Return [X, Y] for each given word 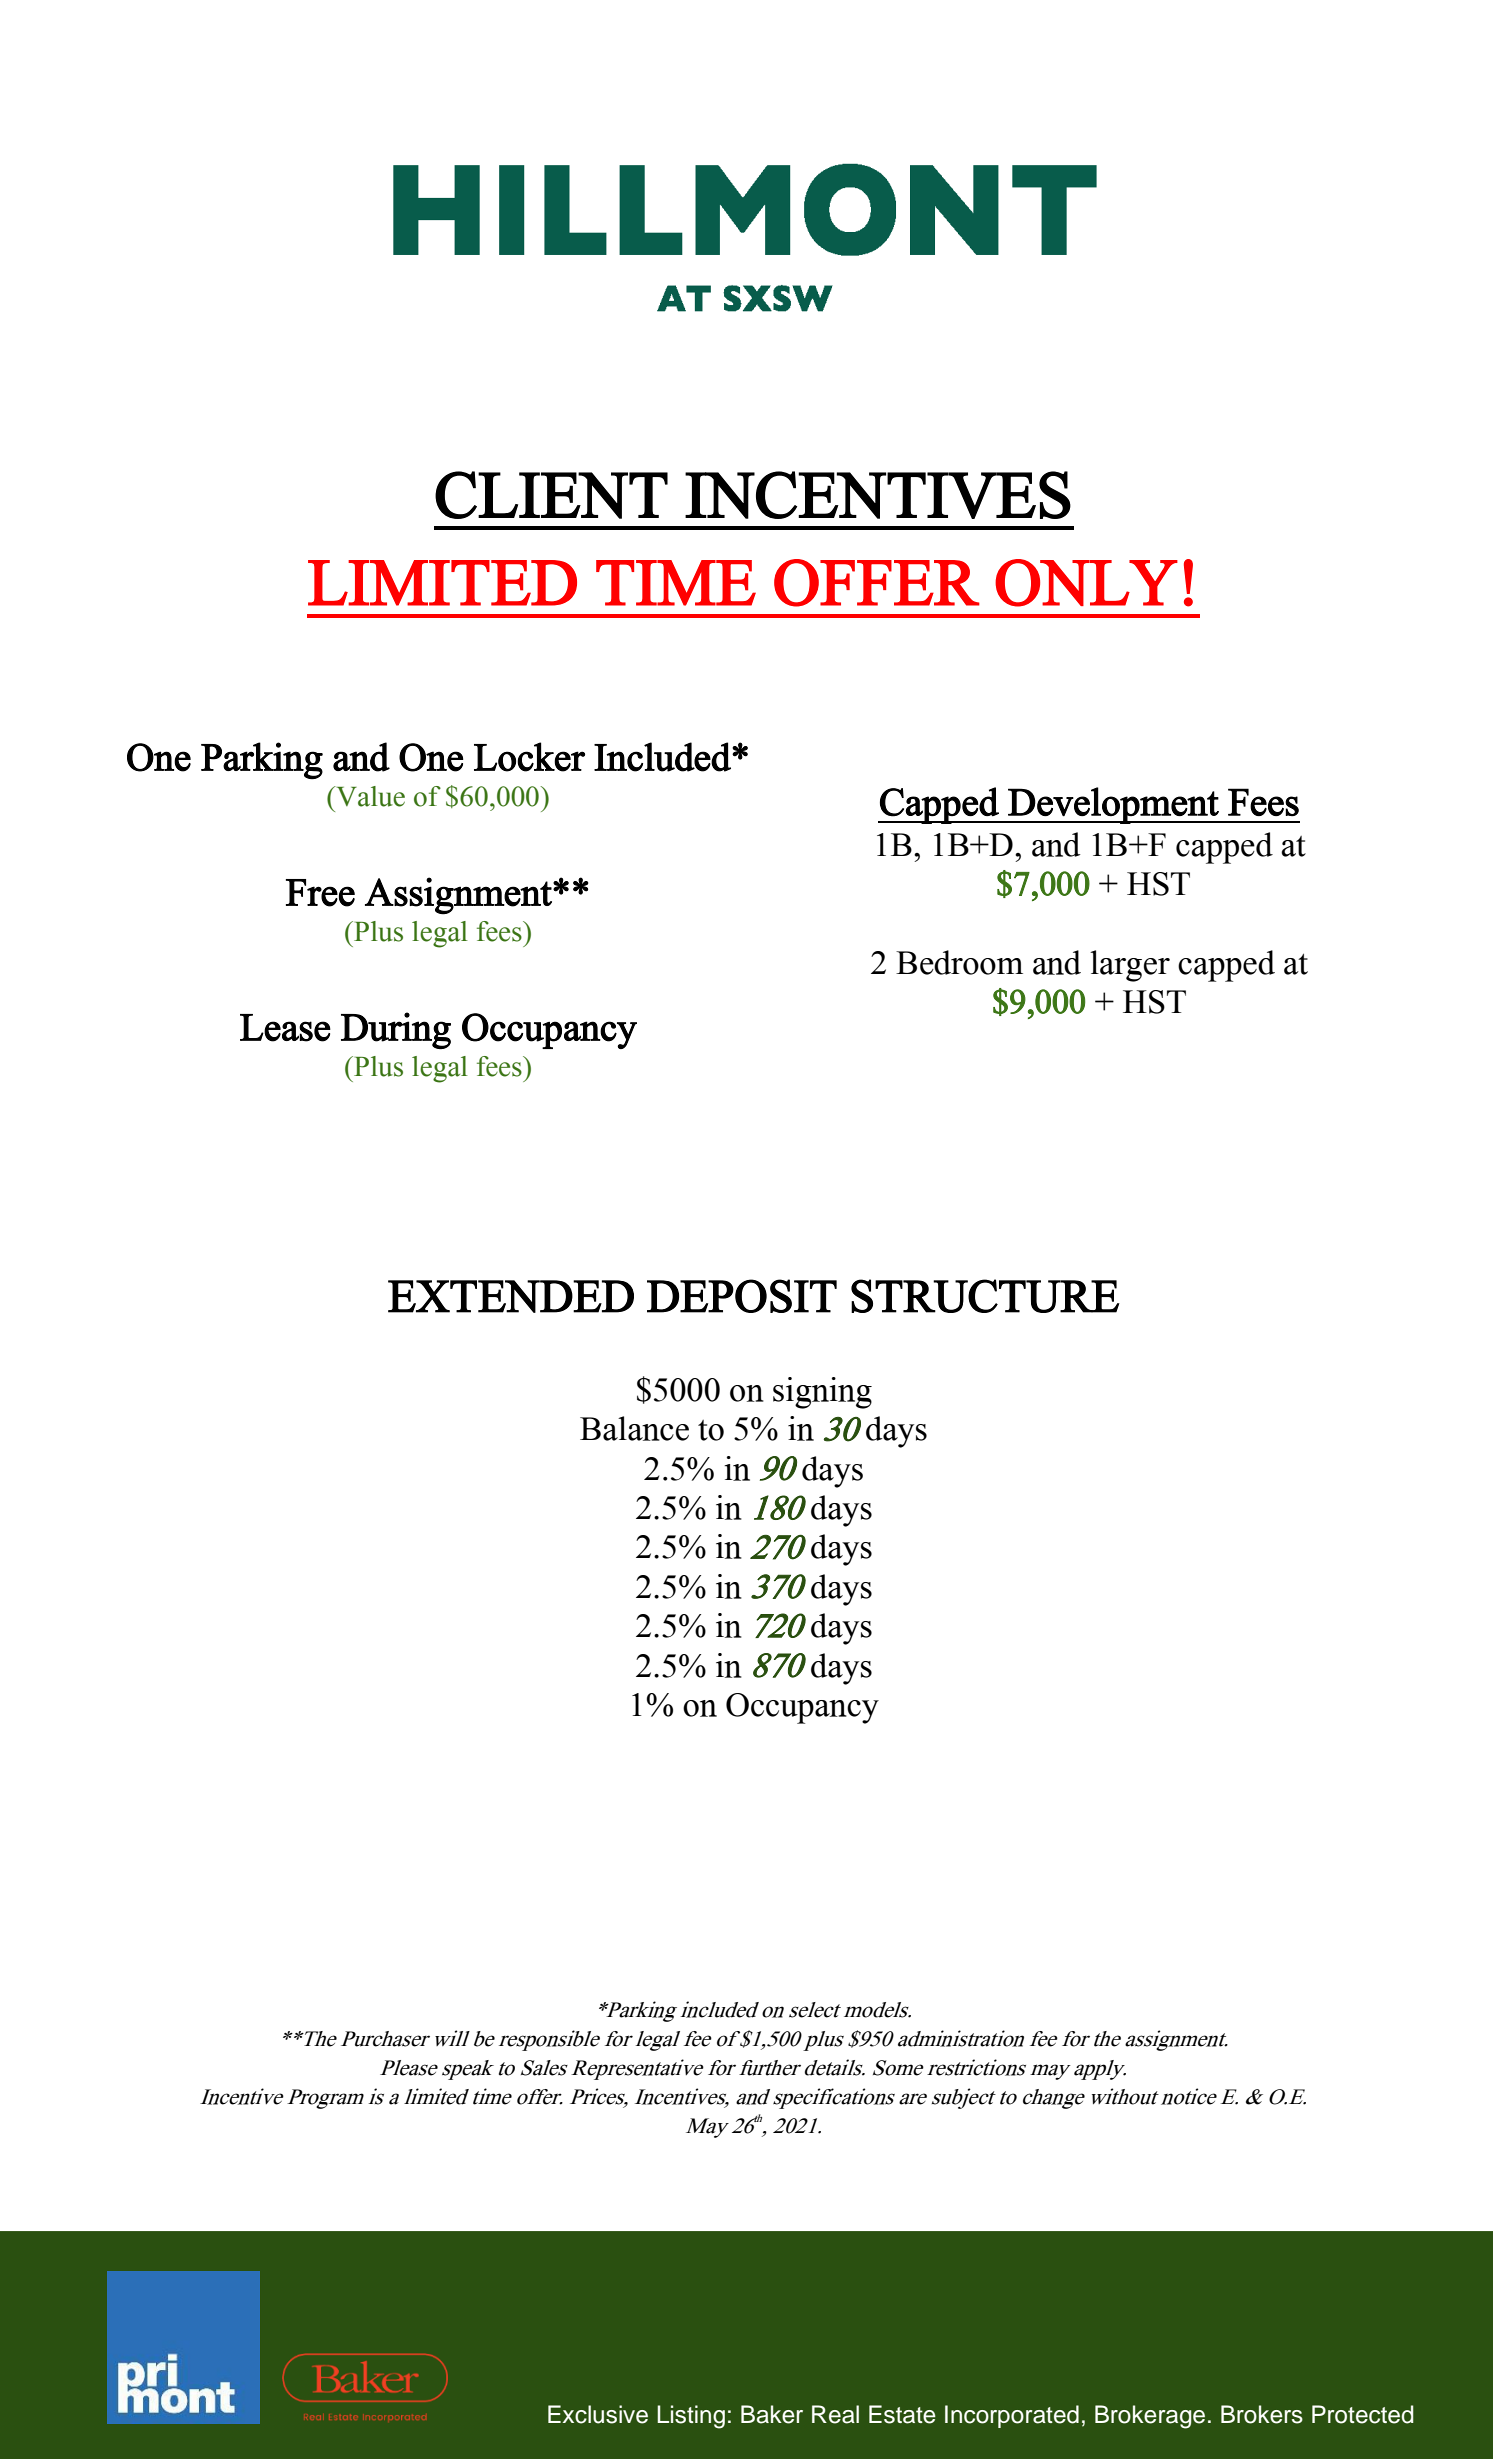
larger [1130, 966]
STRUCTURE [985, 1296]
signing [822, 1393]
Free [320, 893]
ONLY [1086, 583]
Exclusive [598, 2414]
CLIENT [551, 495]
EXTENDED [511, 1296]
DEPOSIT [742, 1296]
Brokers [1262, 2414]
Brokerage [1150, 2417]
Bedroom [959, 962]
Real [835, 2414]
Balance [634, 1428]
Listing [691, 2417]
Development [1113, 805]
